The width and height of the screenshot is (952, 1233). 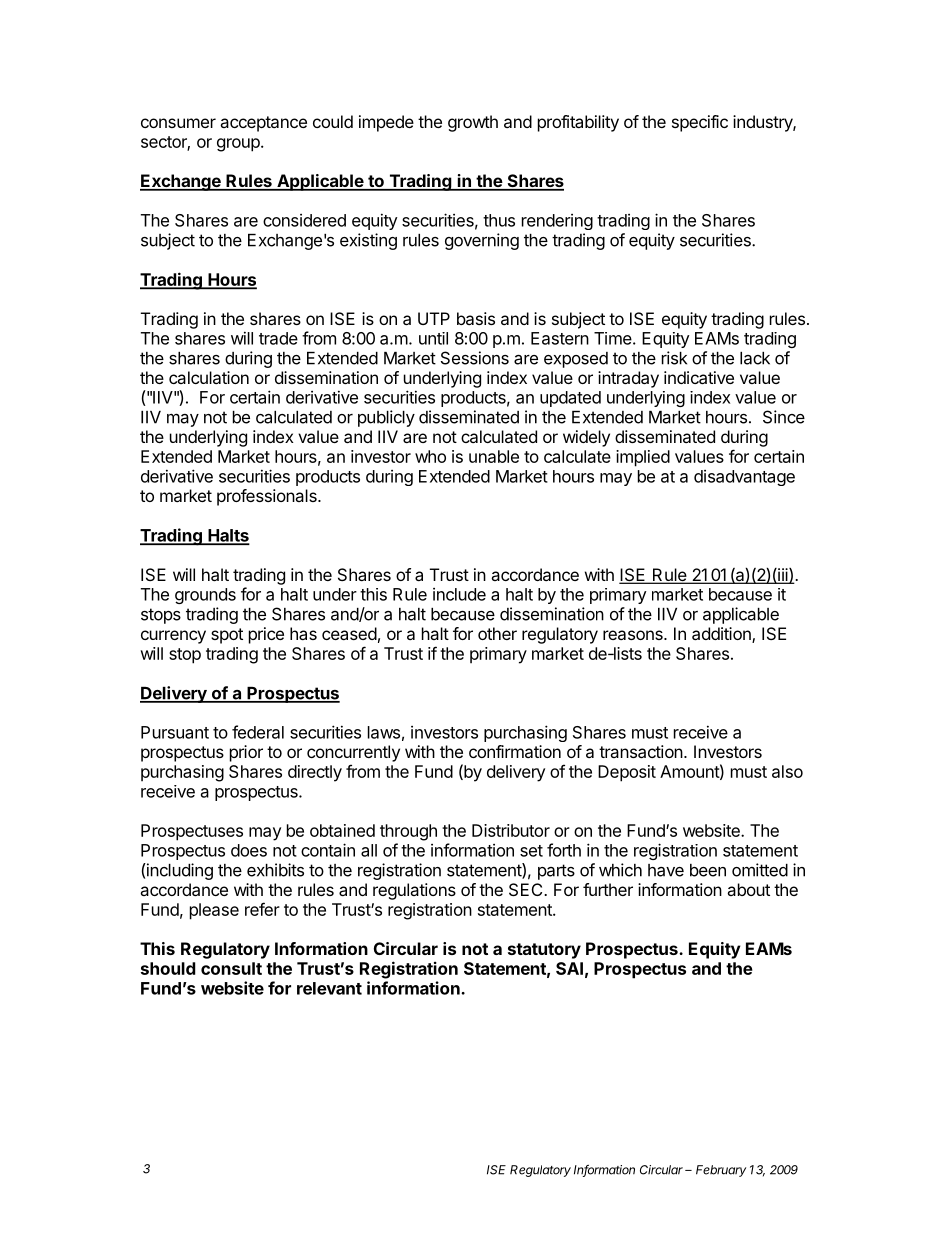 I want to click on relevant, so click(x=329, y=988).
